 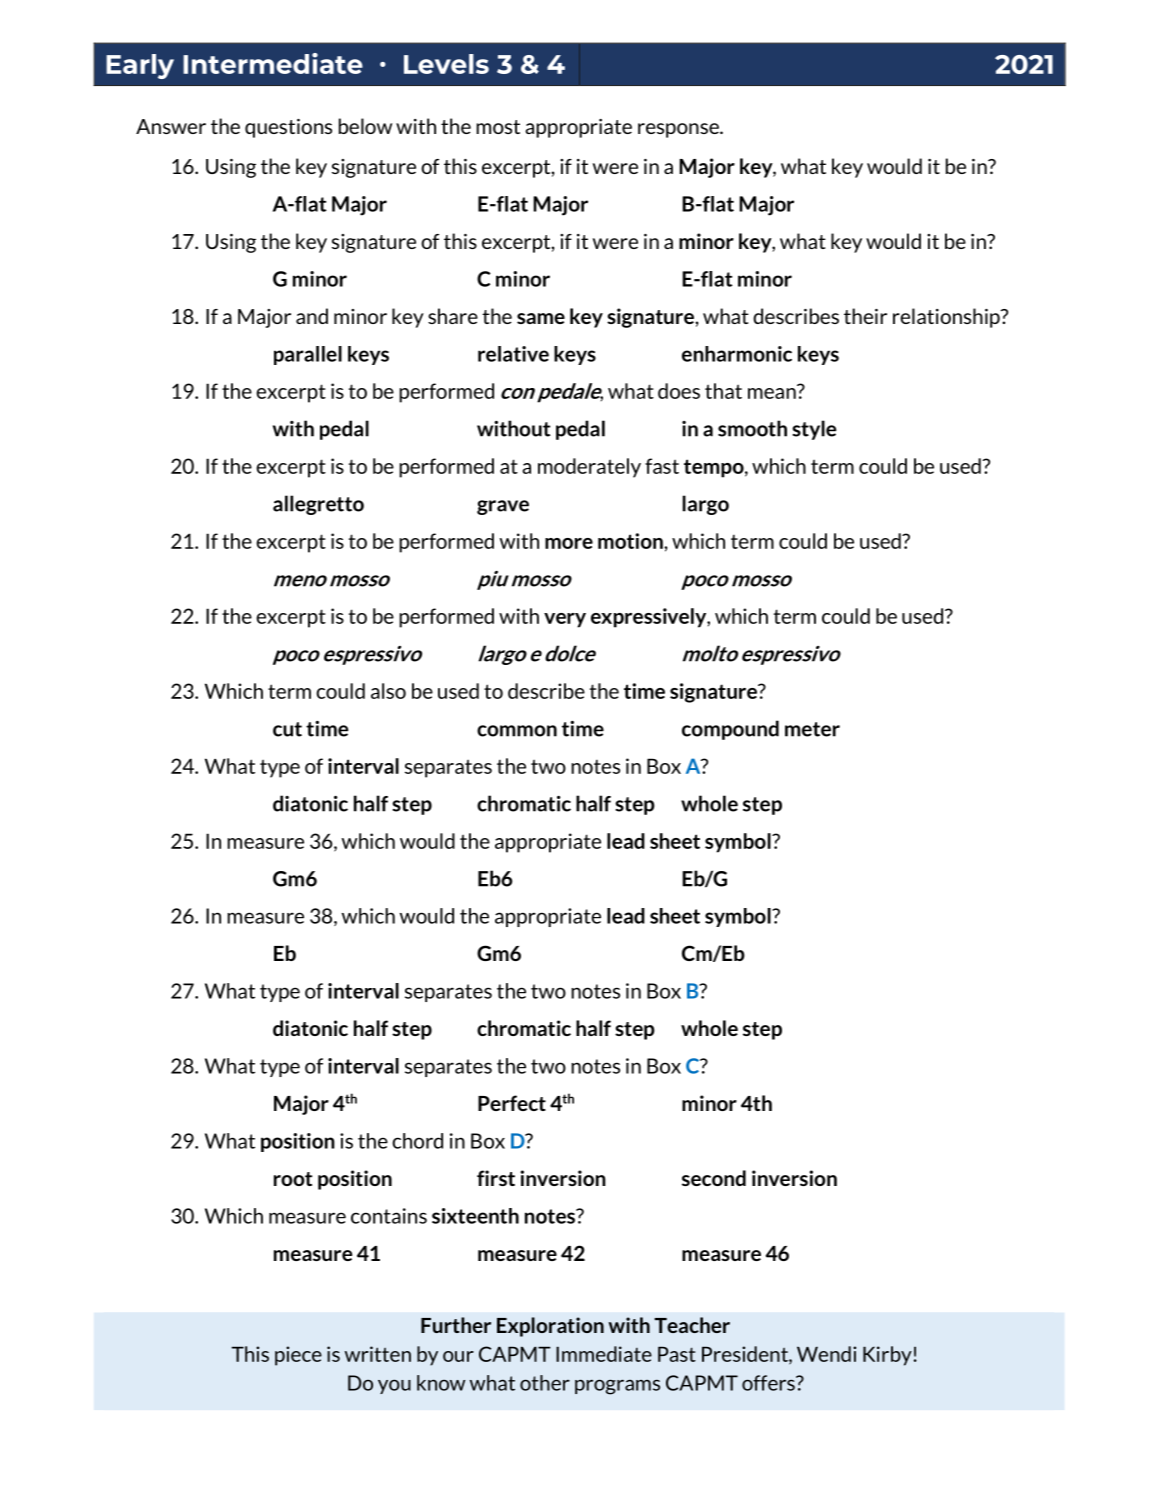 I want to click on Exploration, so click(x=550, y=1327).
